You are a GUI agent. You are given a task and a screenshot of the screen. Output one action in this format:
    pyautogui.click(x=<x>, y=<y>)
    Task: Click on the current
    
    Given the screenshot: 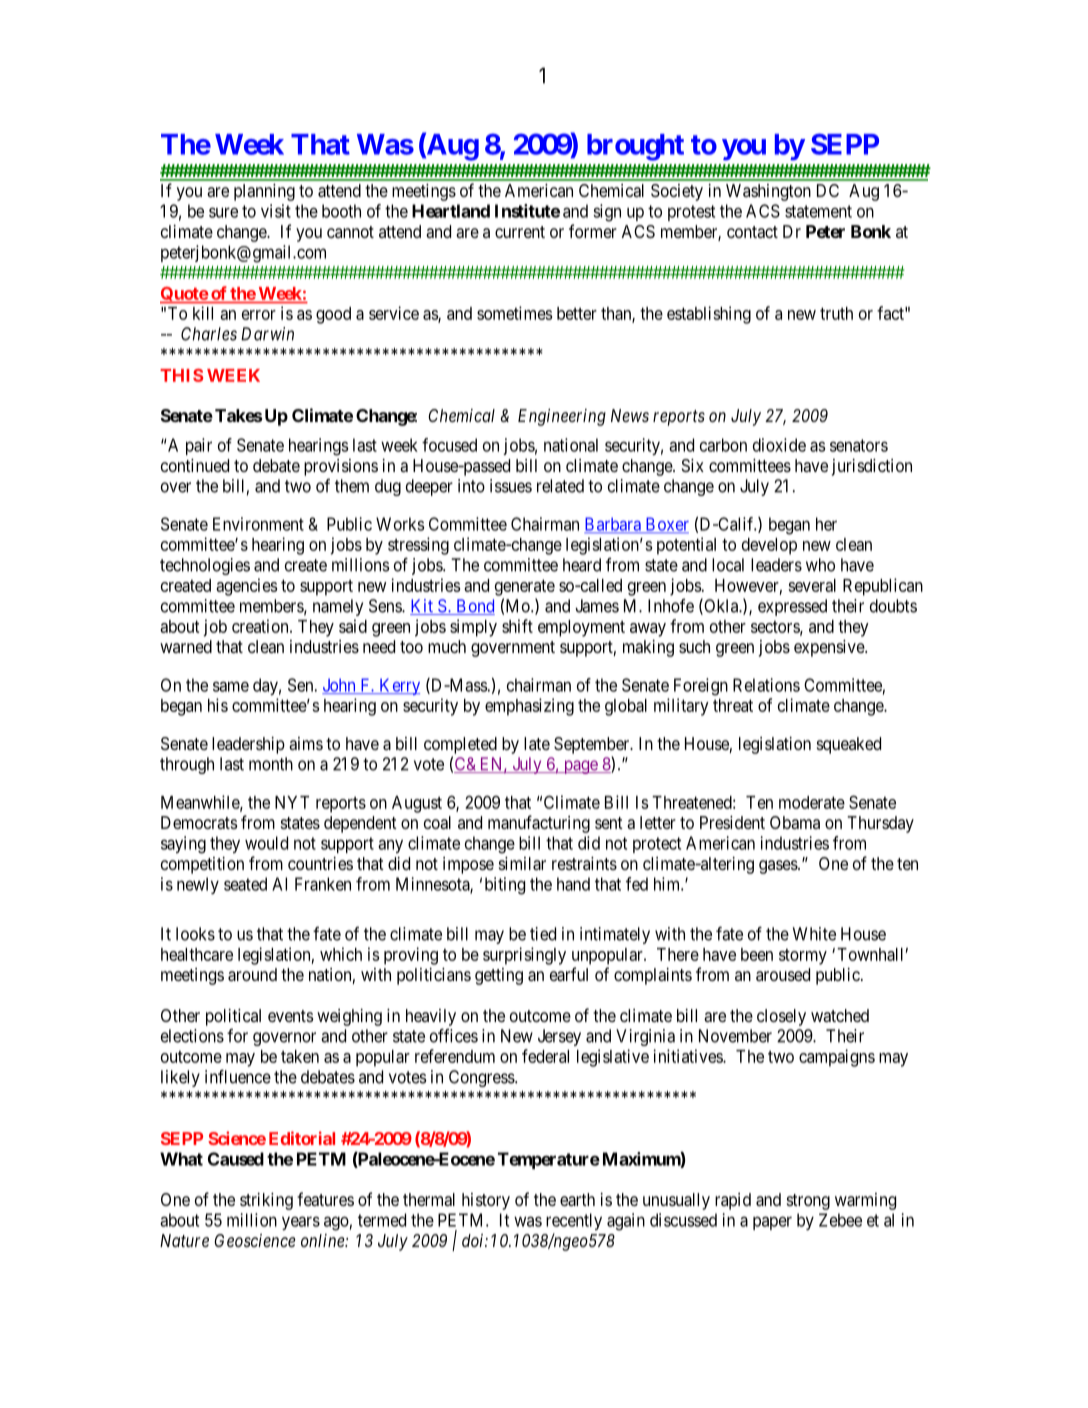 What is the action you would take?
    pyautogui.click(x=520, y=232)
